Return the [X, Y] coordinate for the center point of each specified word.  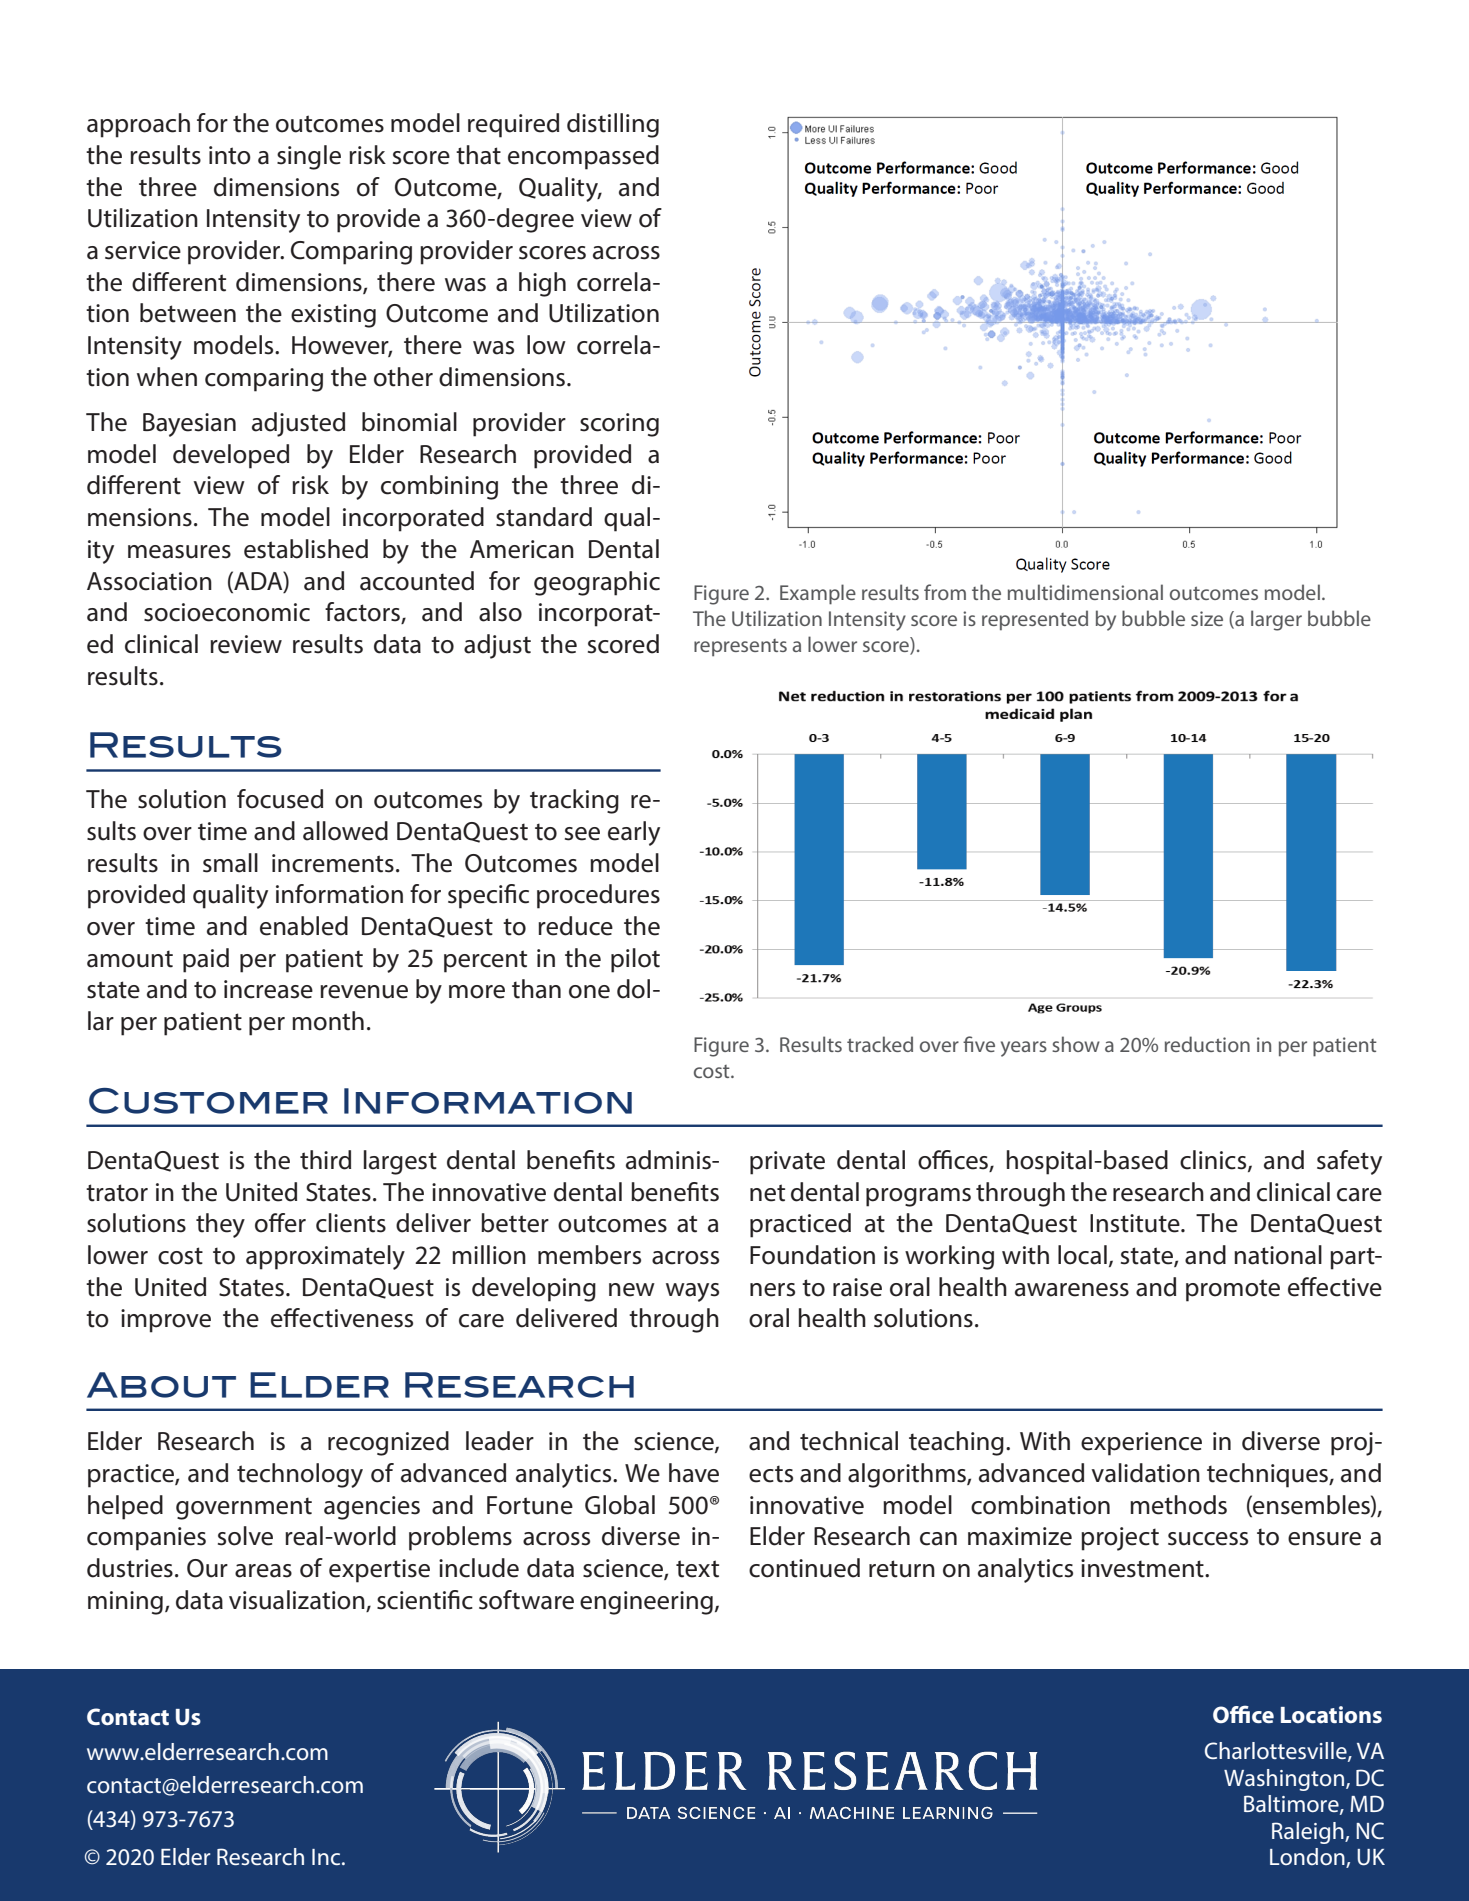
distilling [613, 125]
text [697, 1569]
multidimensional [1085, 592]
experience [1141, 1444]
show [1076, 1044]
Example [818, 594]
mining [125, 1603]
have [694, 1473]
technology [300, 1475]
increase [268, 989]
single [309, 157]
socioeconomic [227, 612]
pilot [635, 960]
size [1207, 618]
